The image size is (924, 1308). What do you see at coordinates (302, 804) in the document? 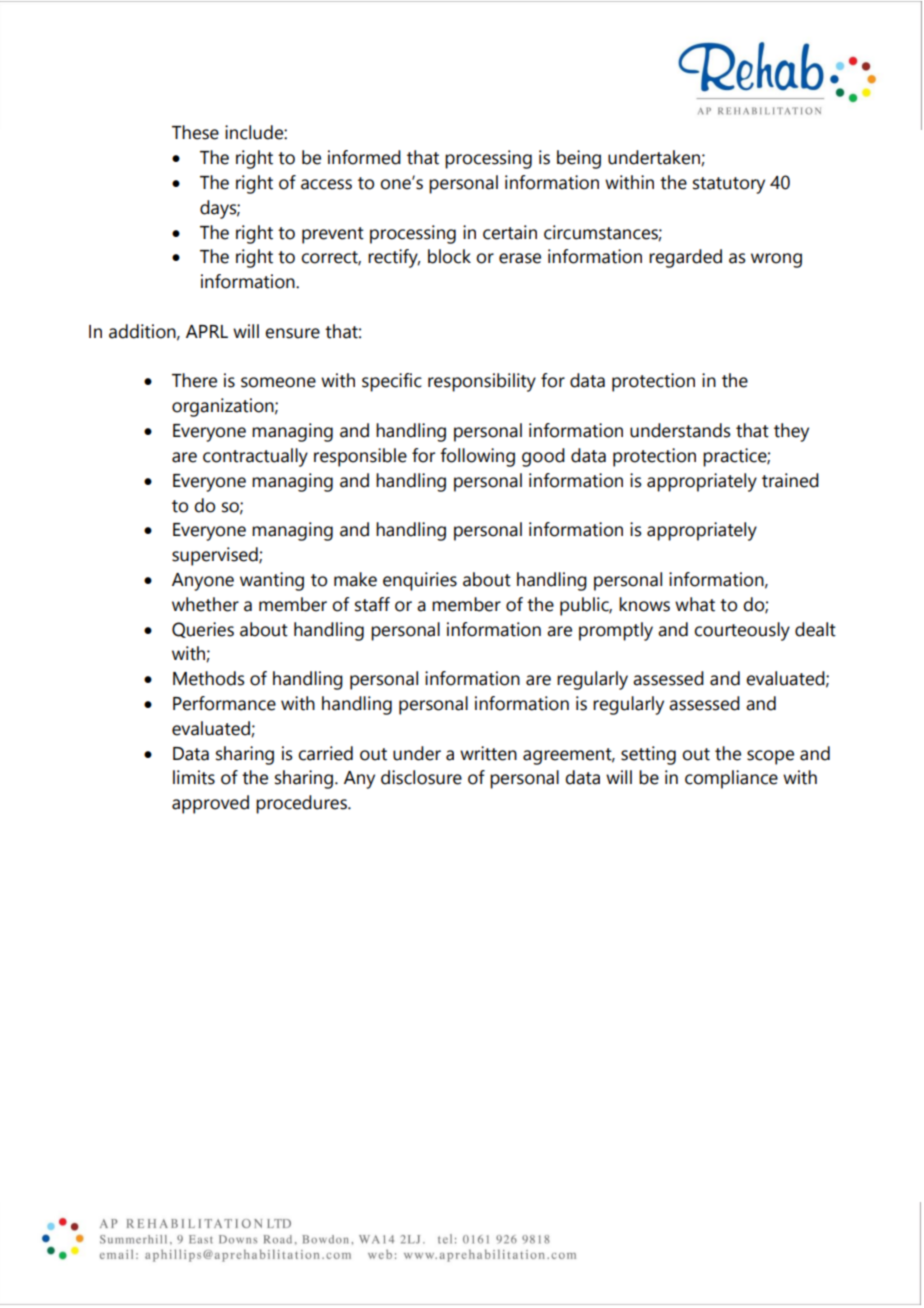
I see `procedures` at bounding box center [302, 804].
